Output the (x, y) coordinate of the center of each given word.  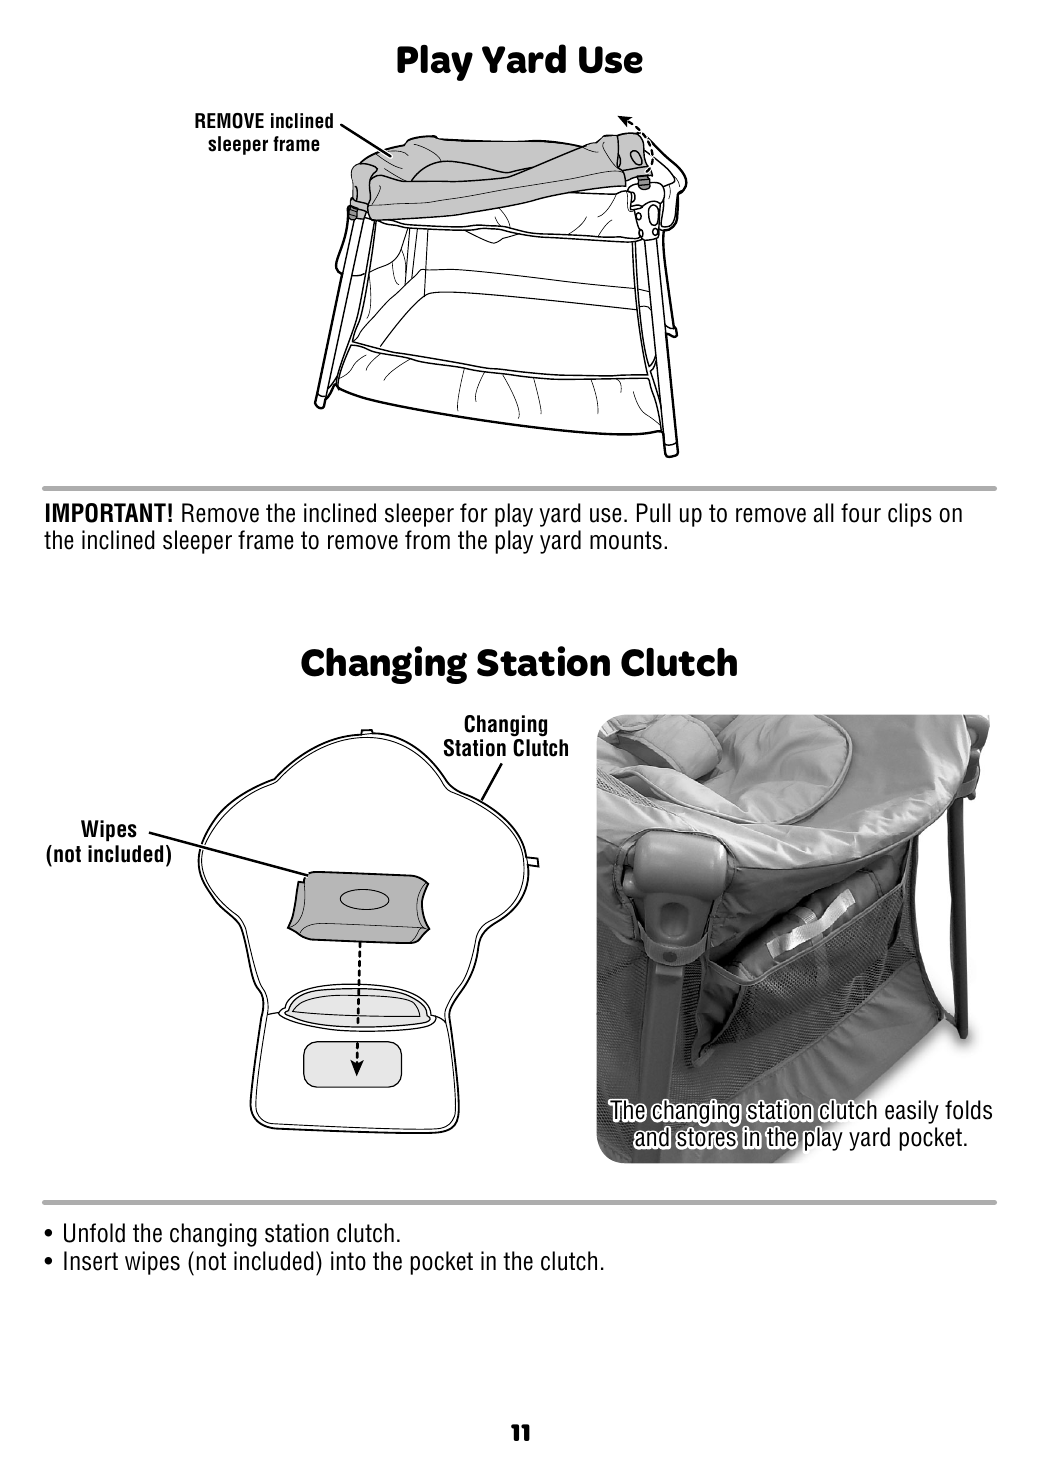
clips (910, 515)
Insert (91, 1261)
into (348, 1261)
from (427, 540)
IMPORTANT (106, 513)
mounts (626, 540)
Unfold (94, 1233)
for (474, 513)
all (823, 513)
